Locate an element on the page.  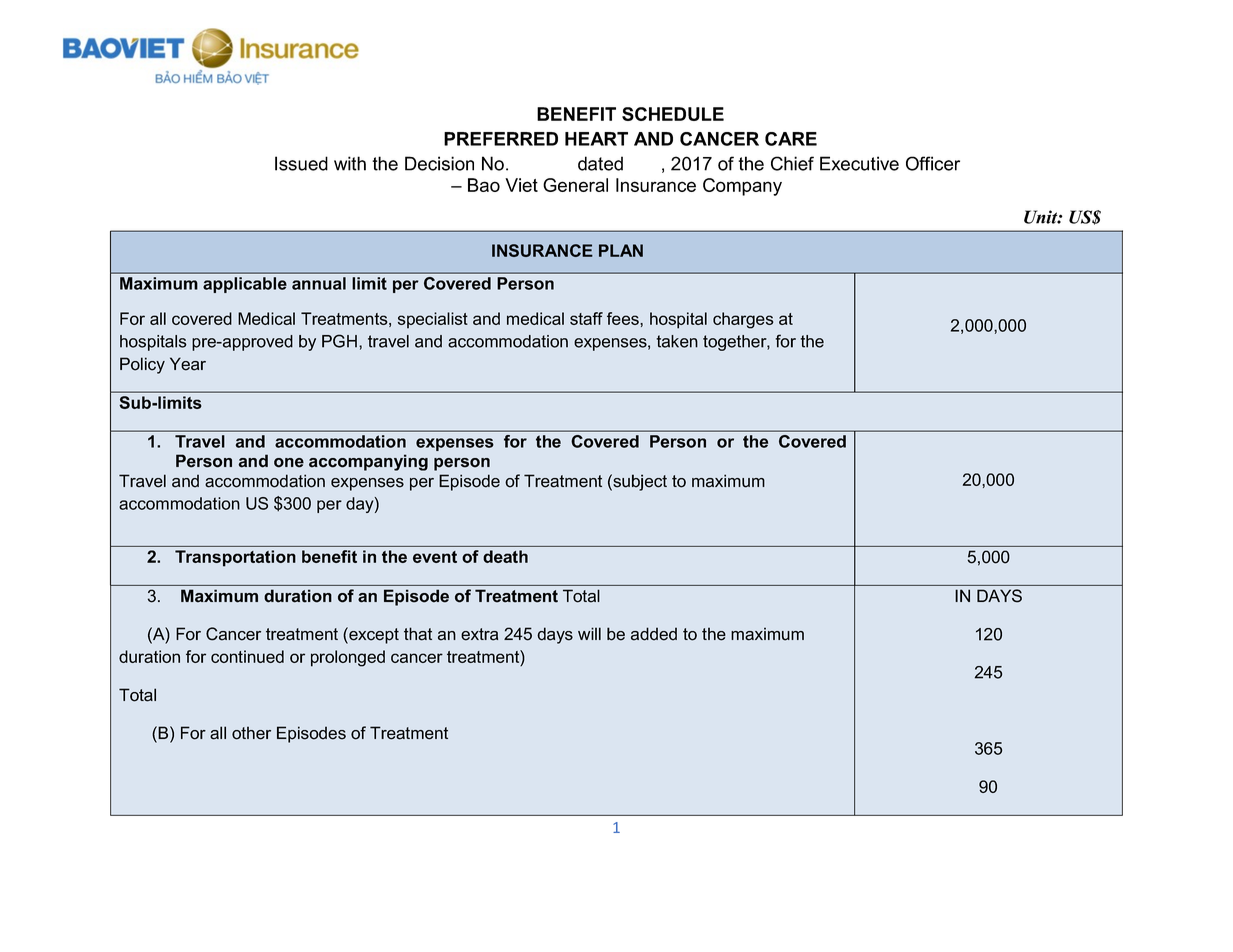
other is located at coordinates (251, 733).
